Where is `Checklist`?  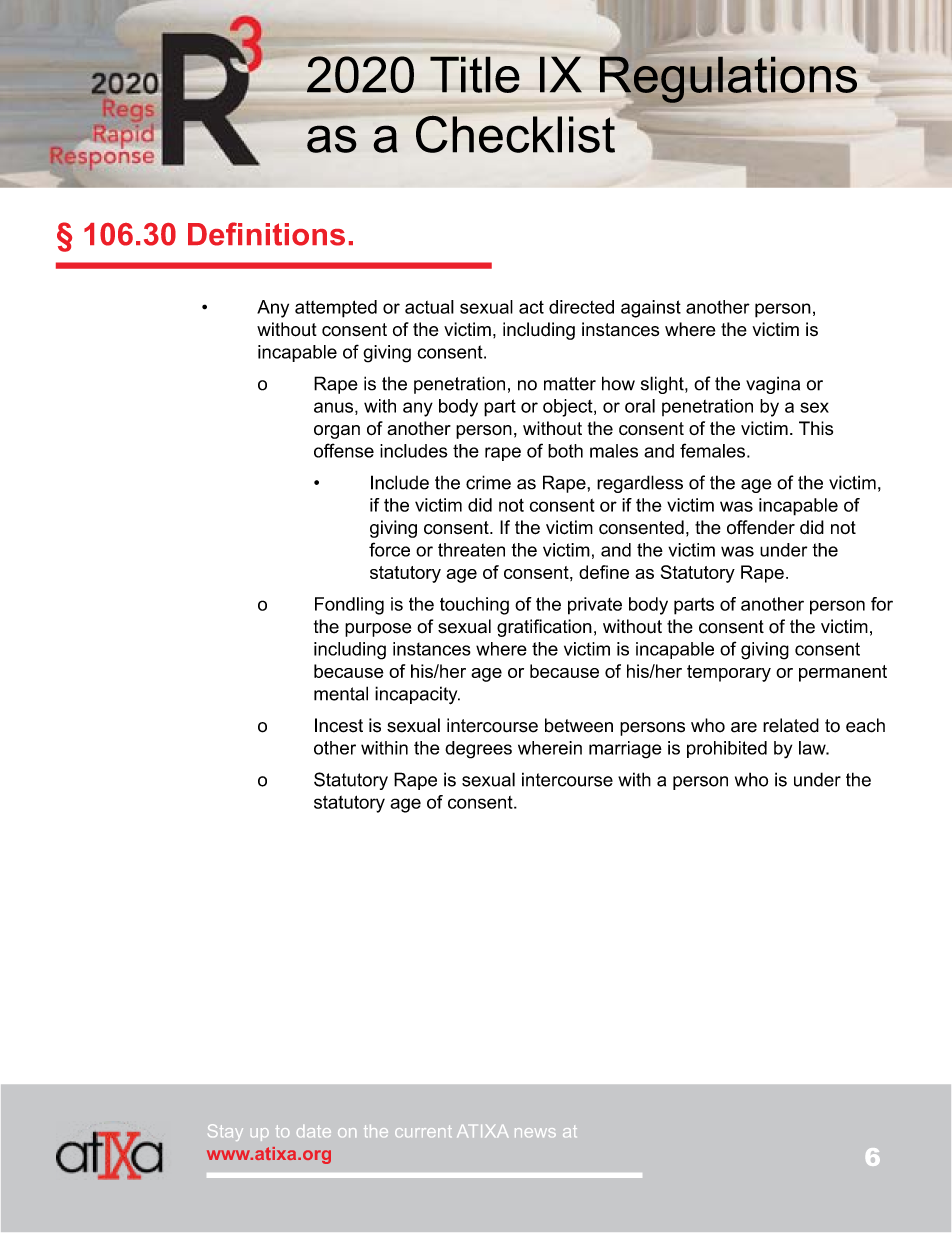
Checklist is located at coordinates (517, 133).
